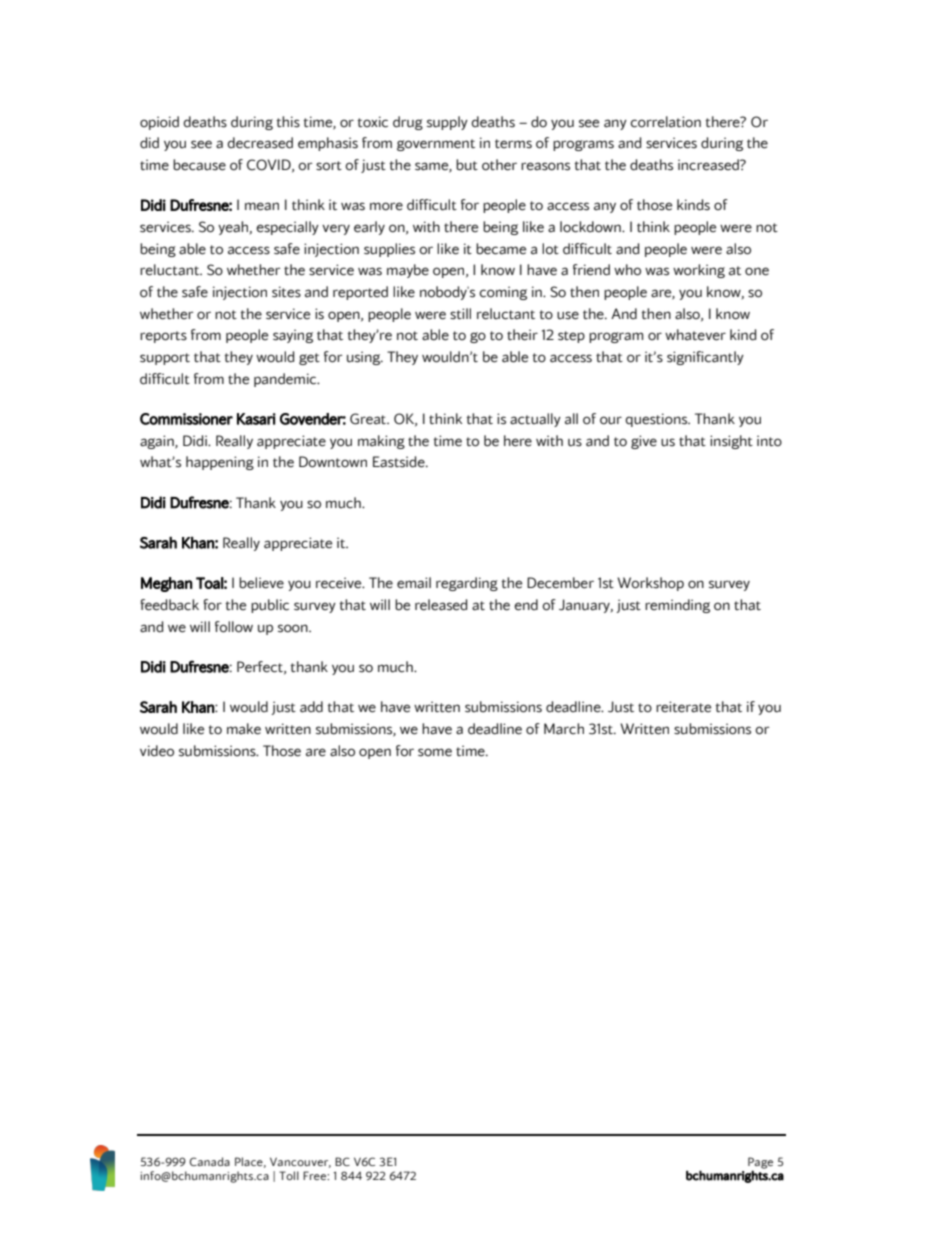  Describe the element at coordinates (467, 165) in the document. I see `but` at that location.
